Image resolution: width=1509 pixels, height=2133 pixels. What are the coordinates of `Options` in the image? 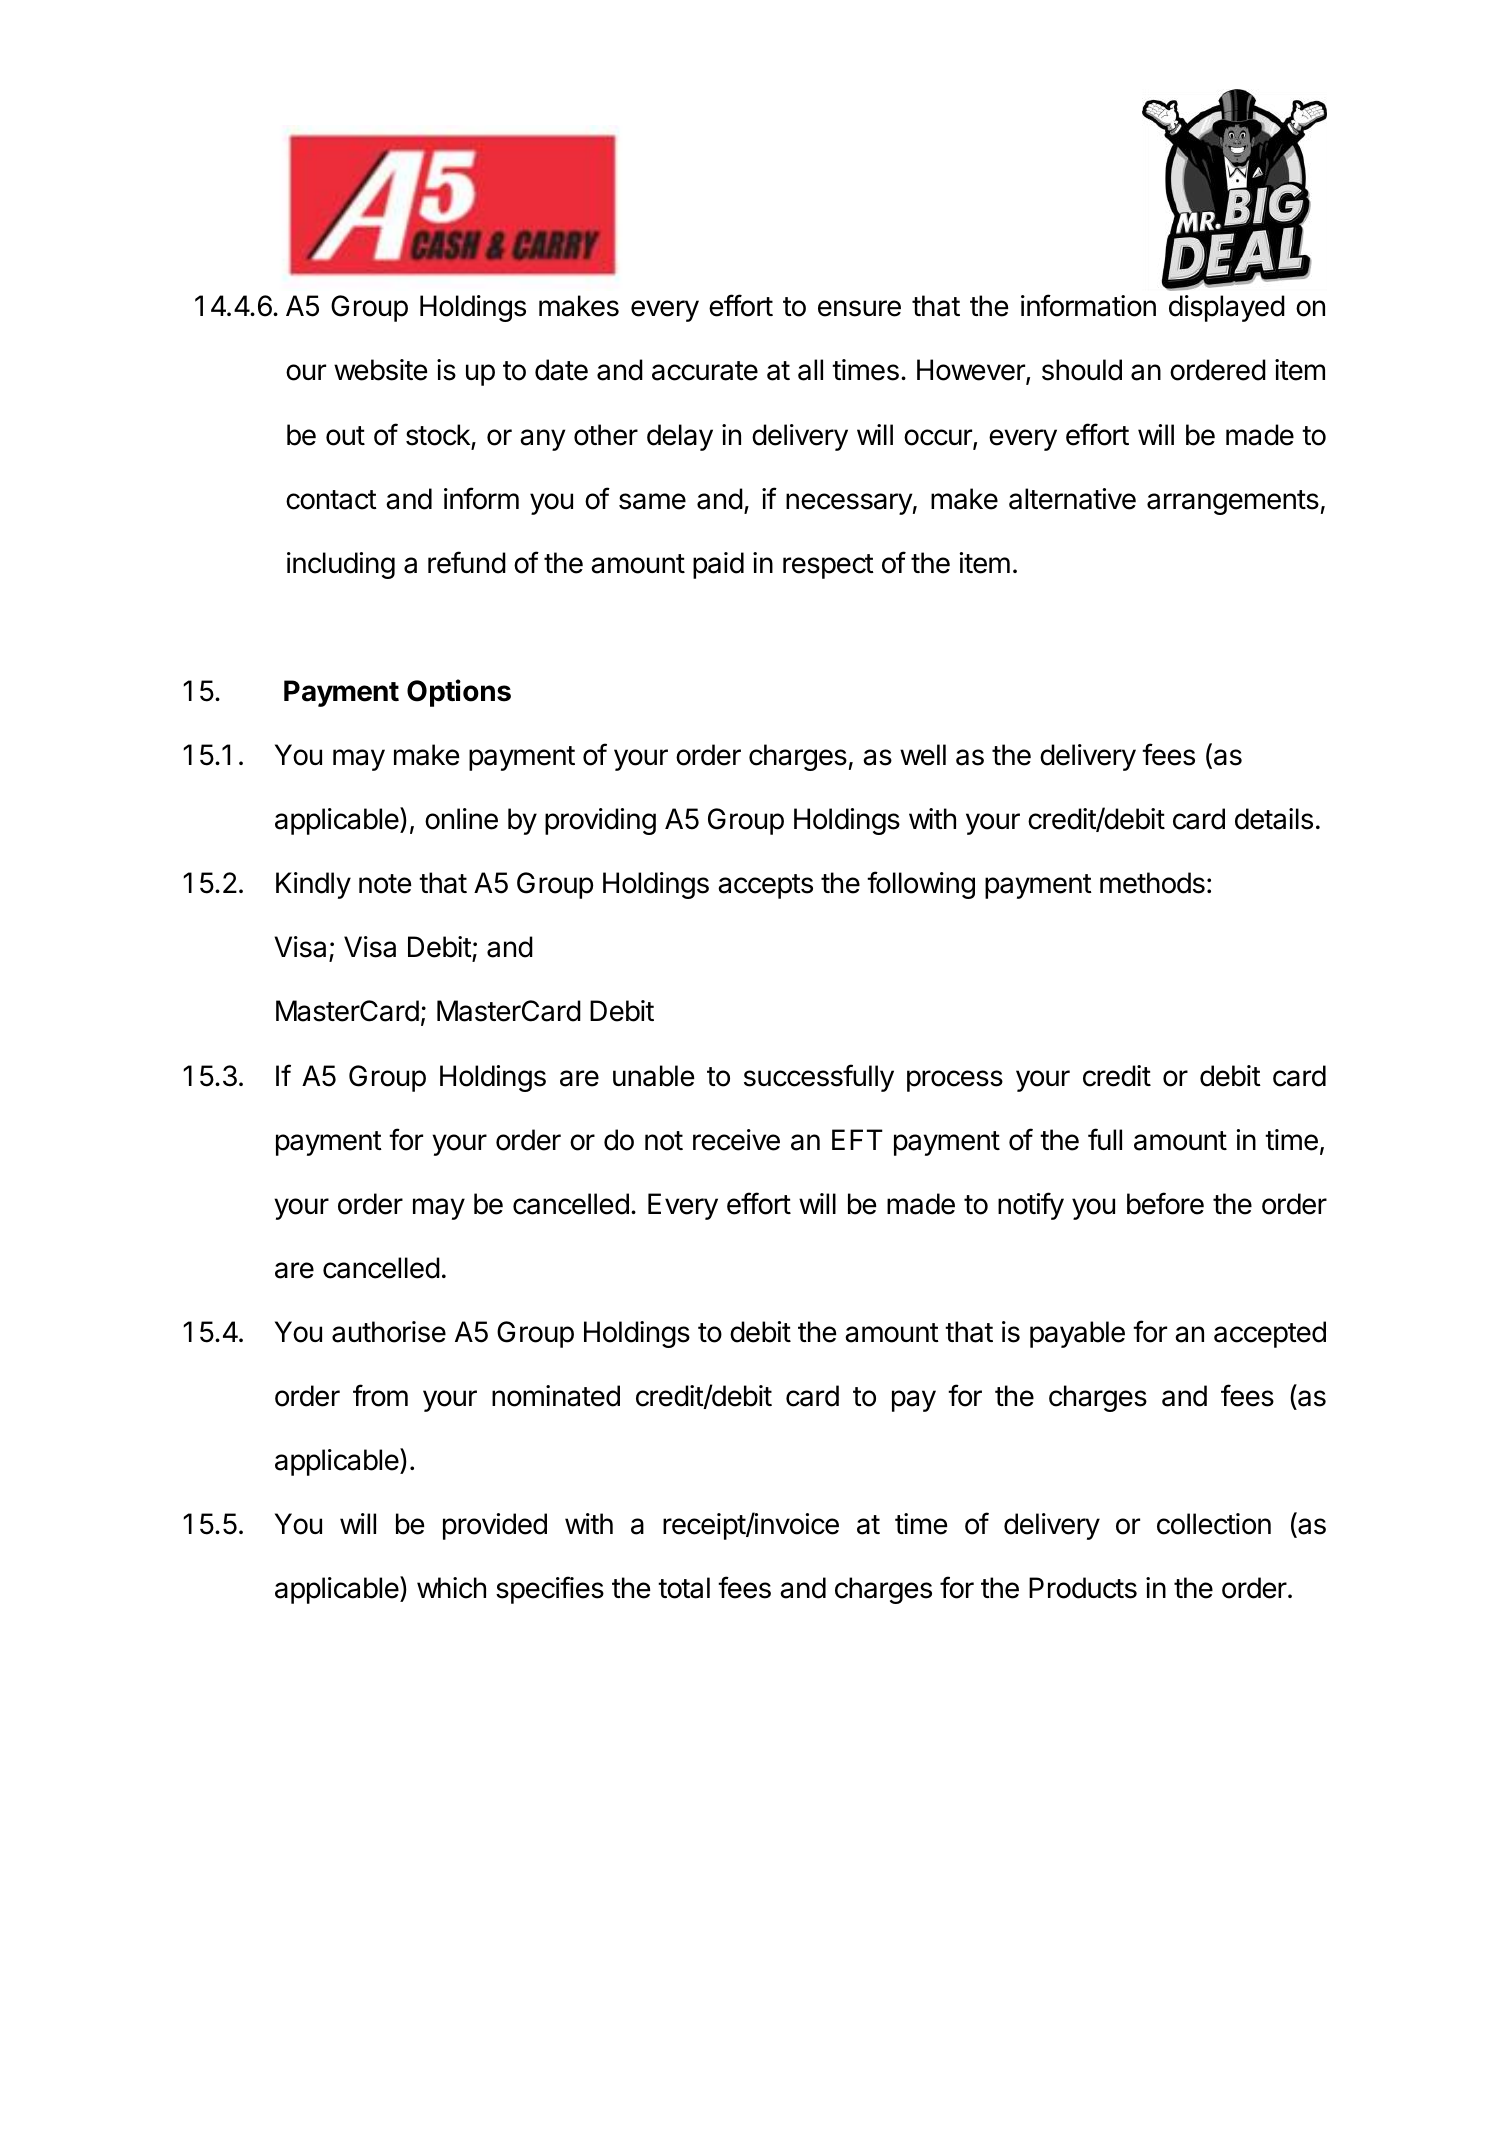 It's located at (459, 693).
